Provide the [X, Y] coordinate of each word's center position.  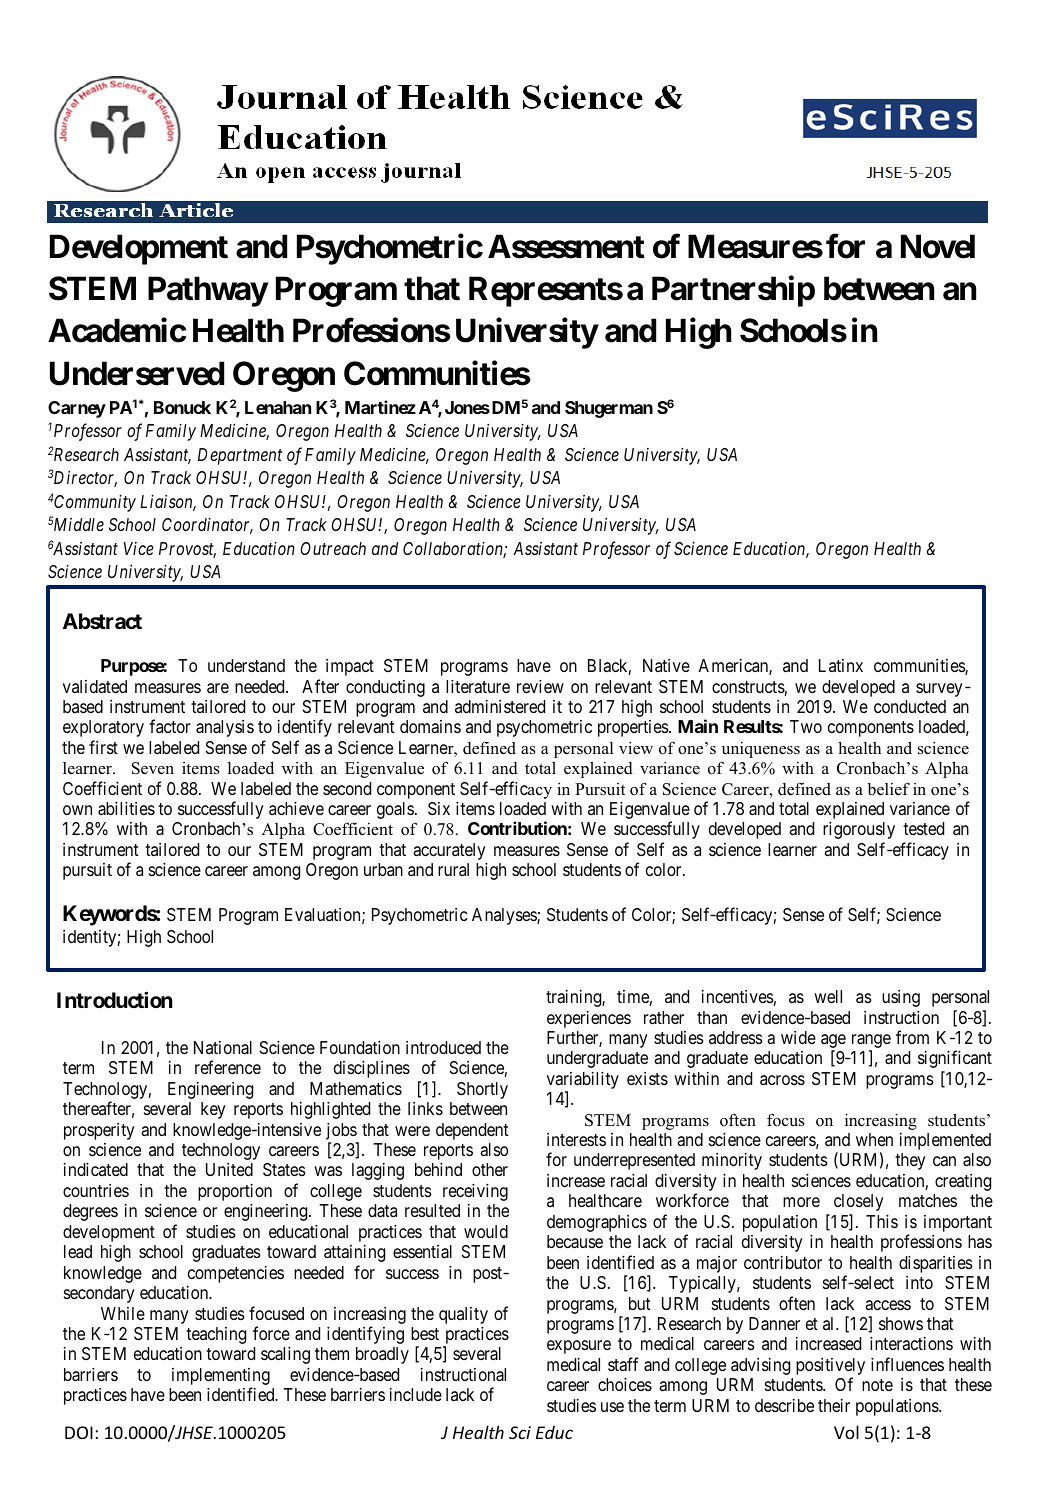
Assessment [566, 246]
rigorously [859, 830]
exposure [579, 1347]
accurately [449, 851]
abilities [126, 809]
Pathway [208, 292]
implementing [221, 1378]
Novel [938, 246]
